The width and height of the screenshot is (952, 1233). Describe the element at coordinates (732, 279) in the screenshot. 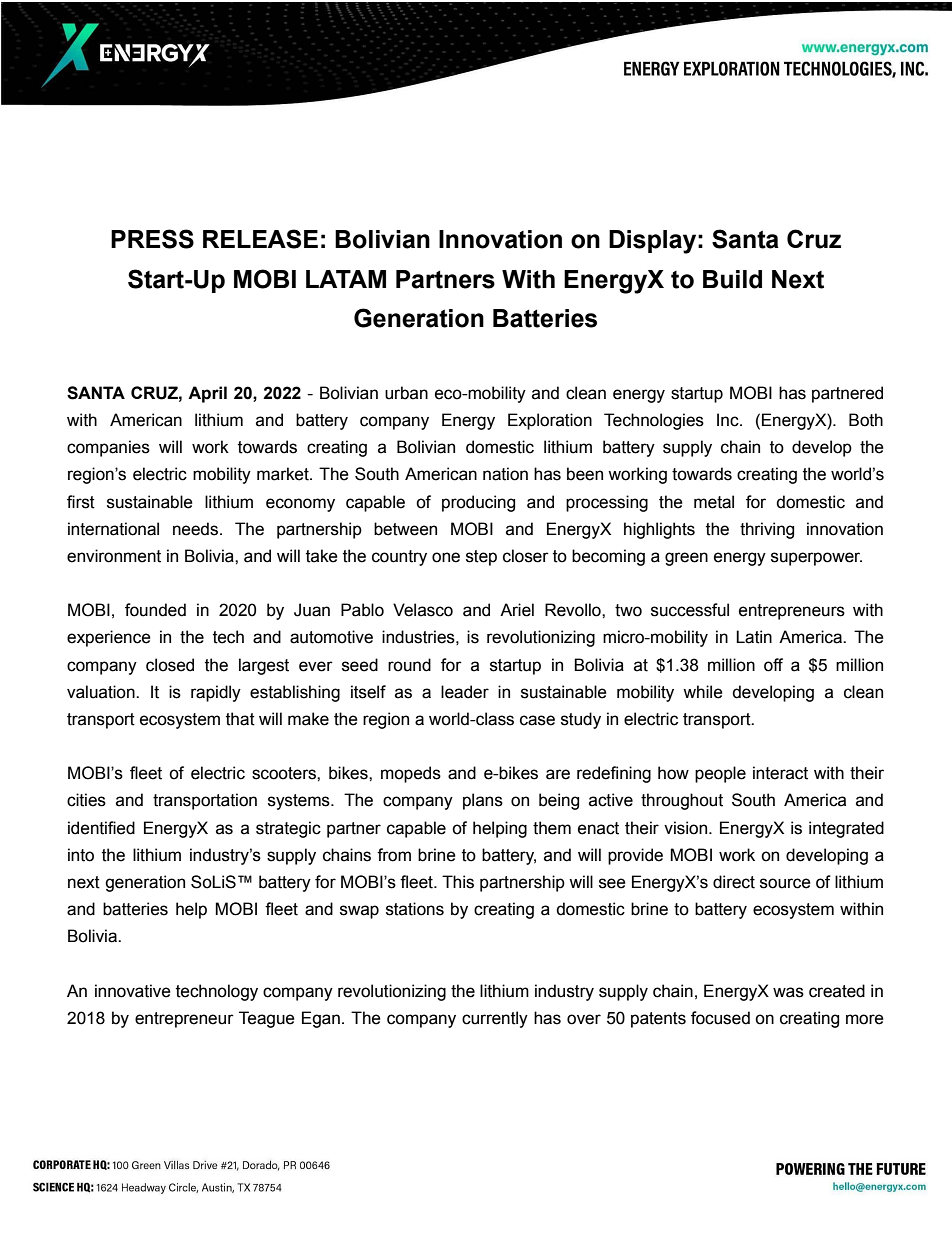

I see `Build` at that location.
